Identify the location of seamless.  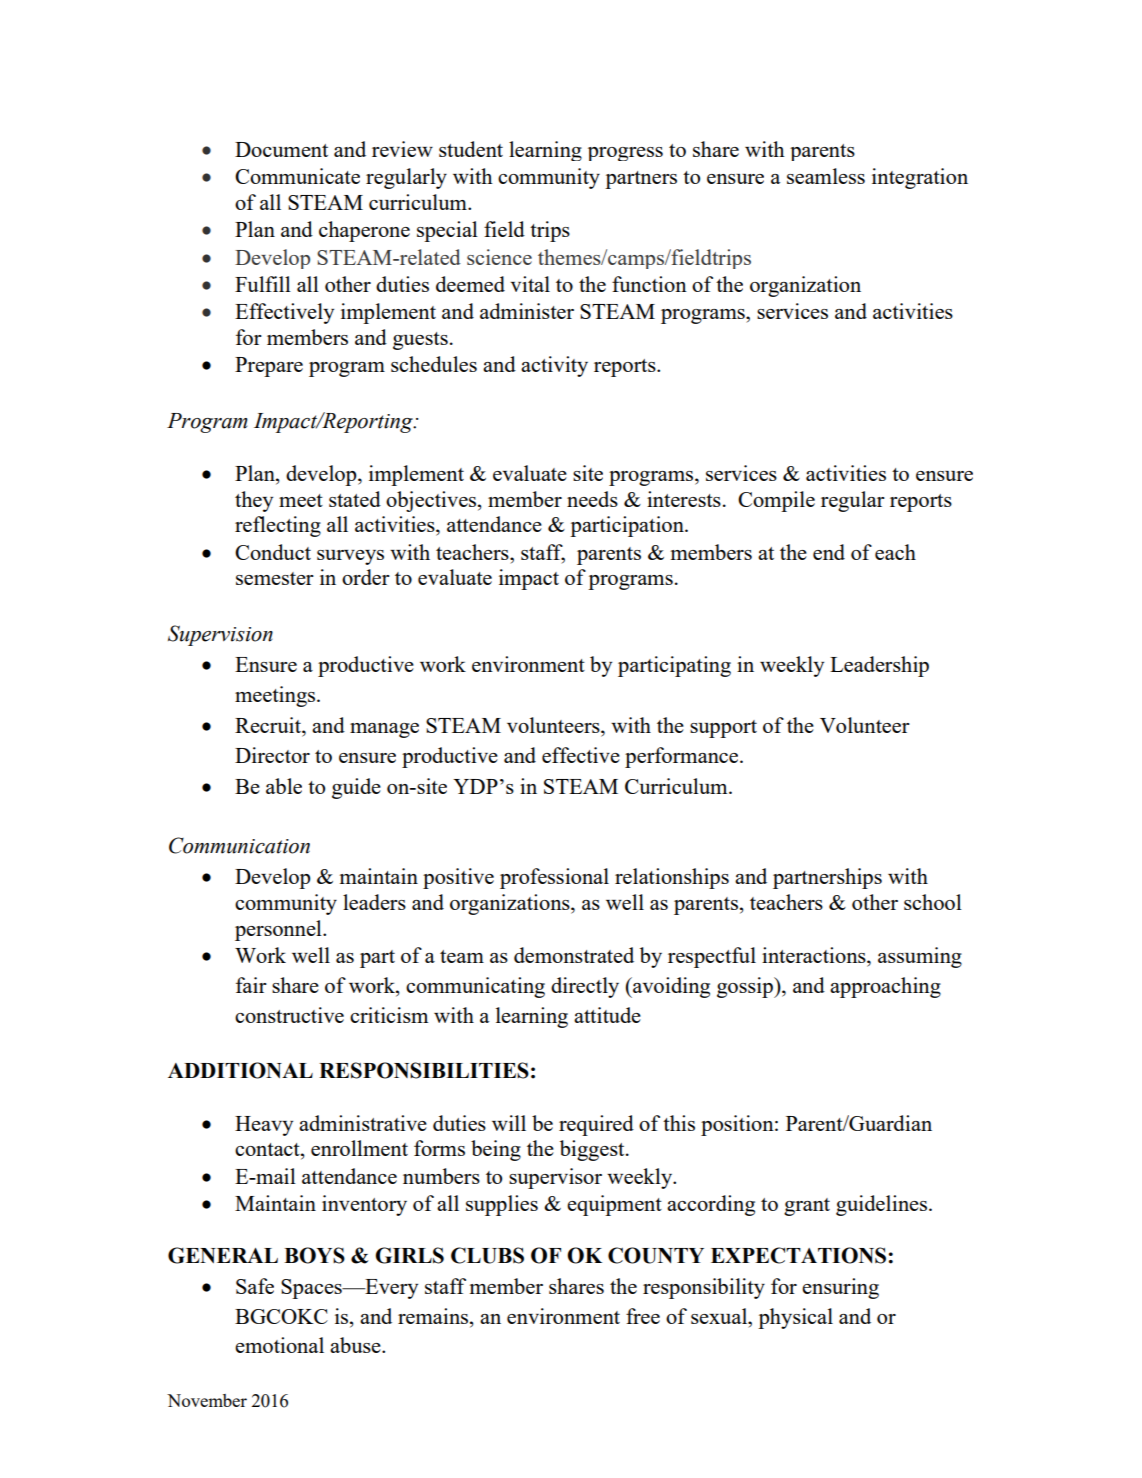
(826, 176).
